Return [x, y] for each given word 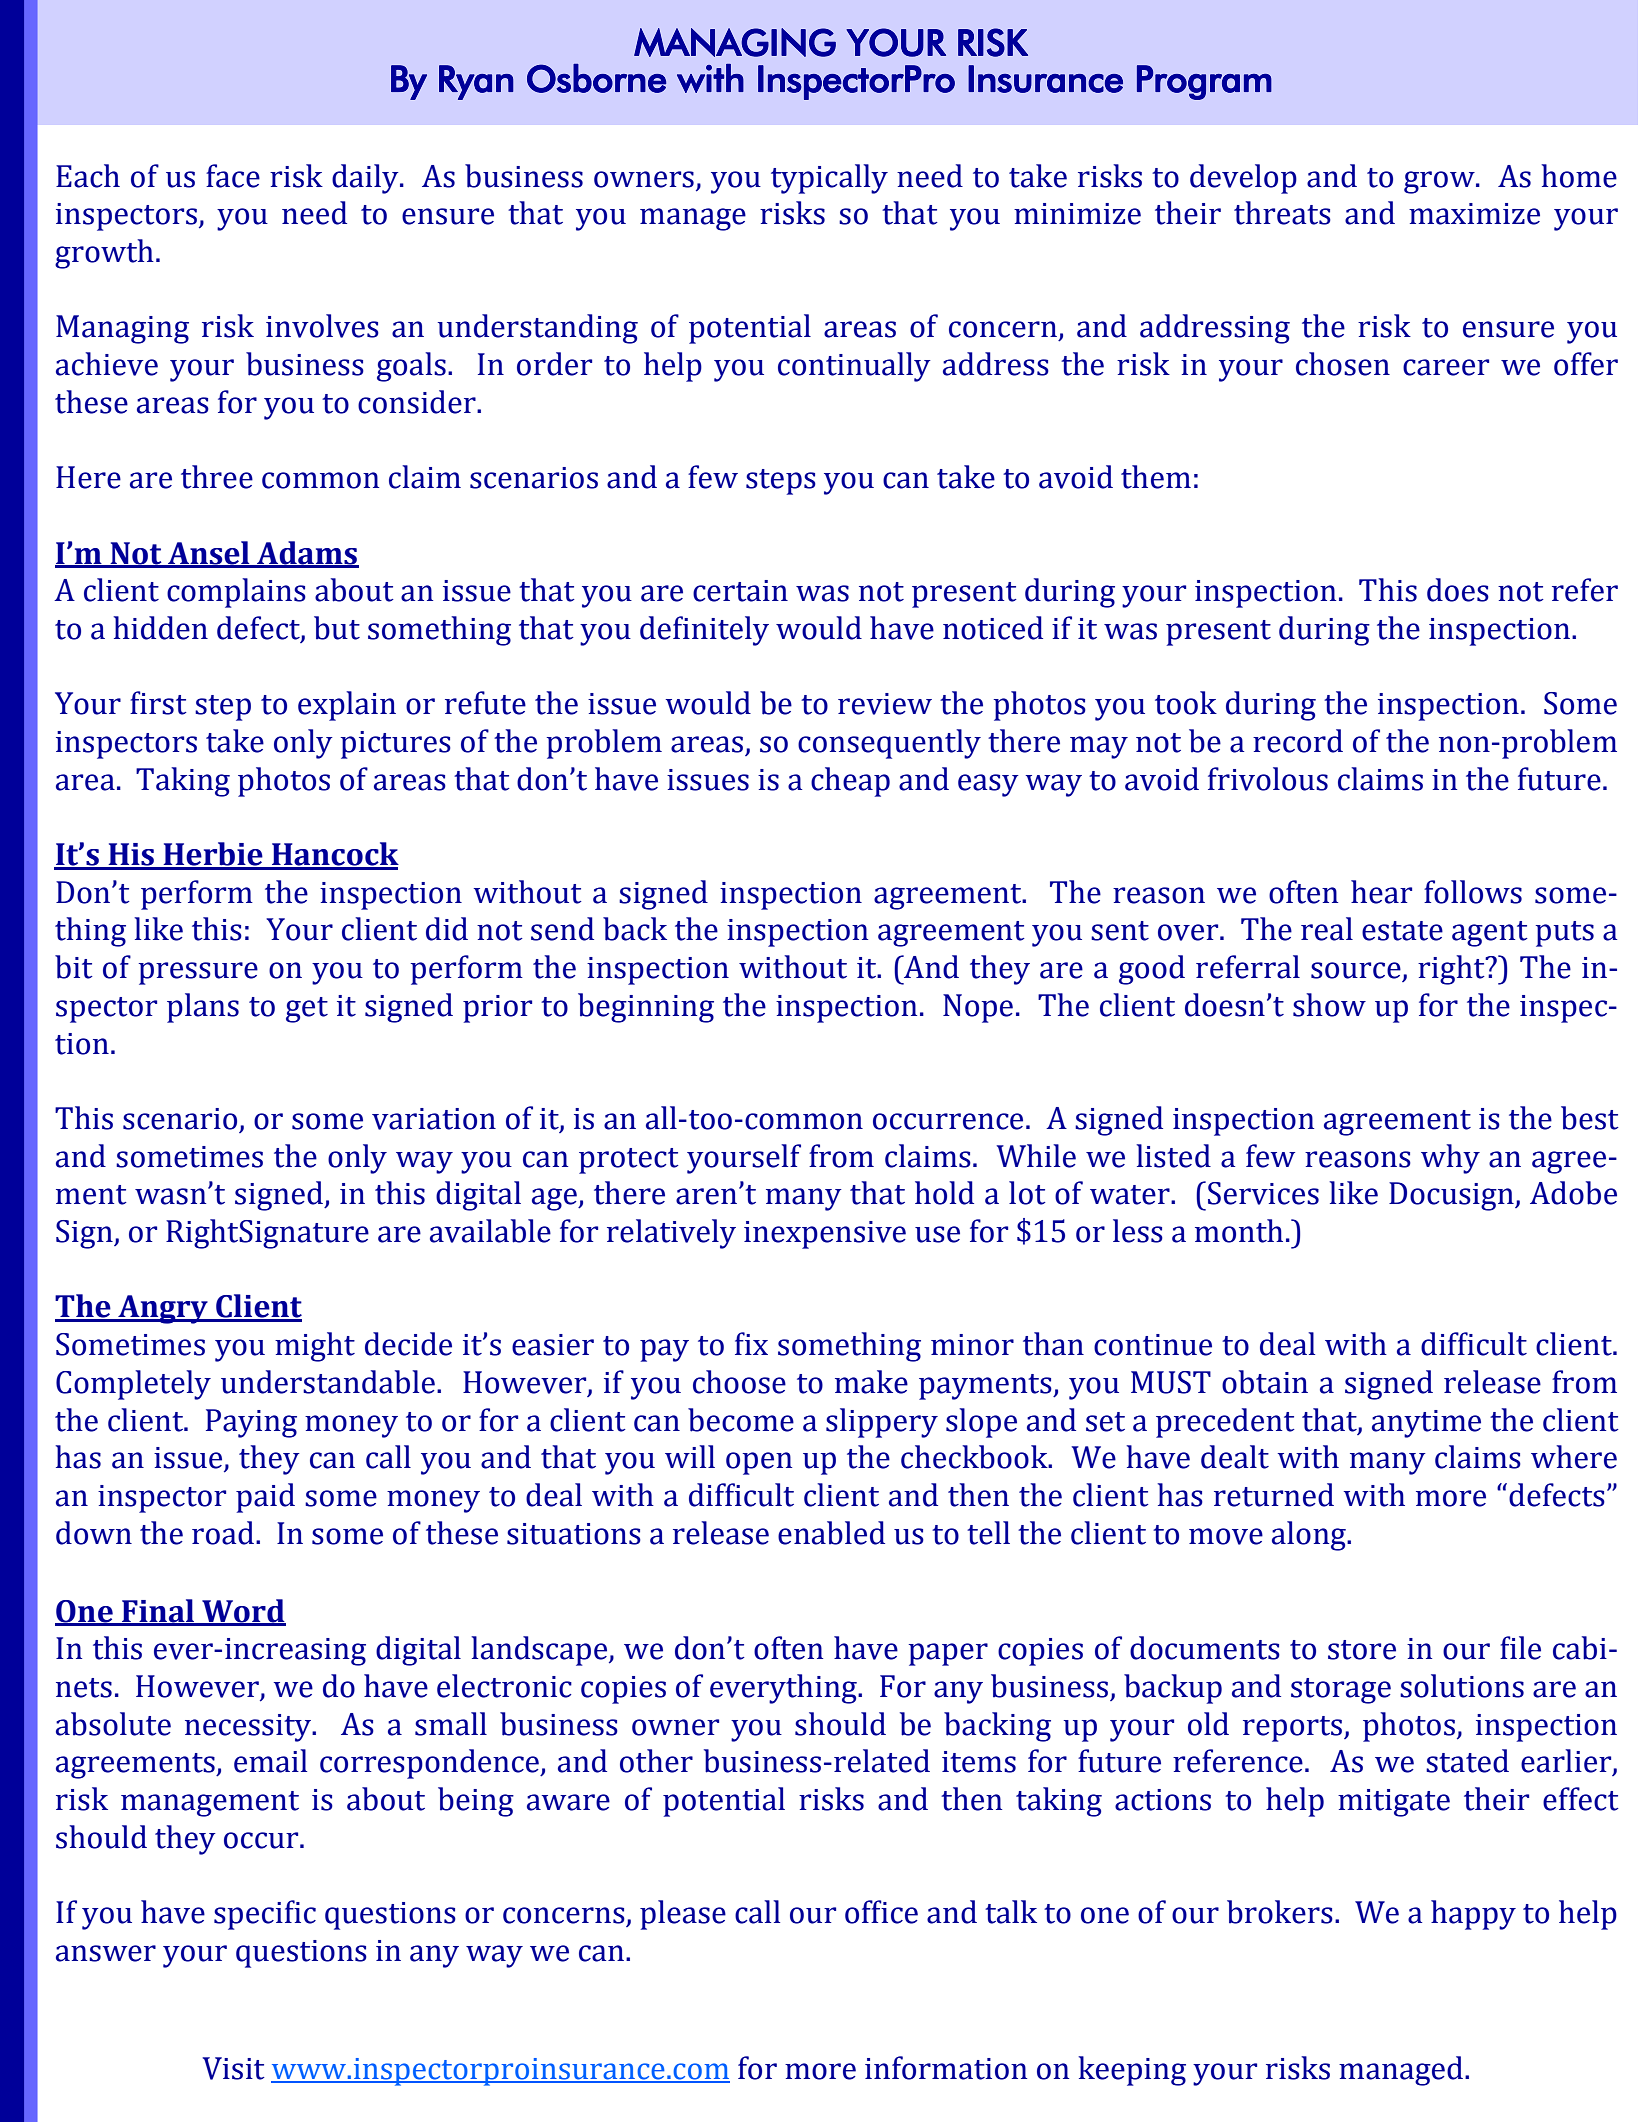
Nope [978, 1008]
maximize [1474, 214]
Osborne [596, 78]
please [683, 1915]
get [307, 1010]
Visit [234, 2068]
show [1329, 1005]
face [233, 176]
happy [1473, 1915]
